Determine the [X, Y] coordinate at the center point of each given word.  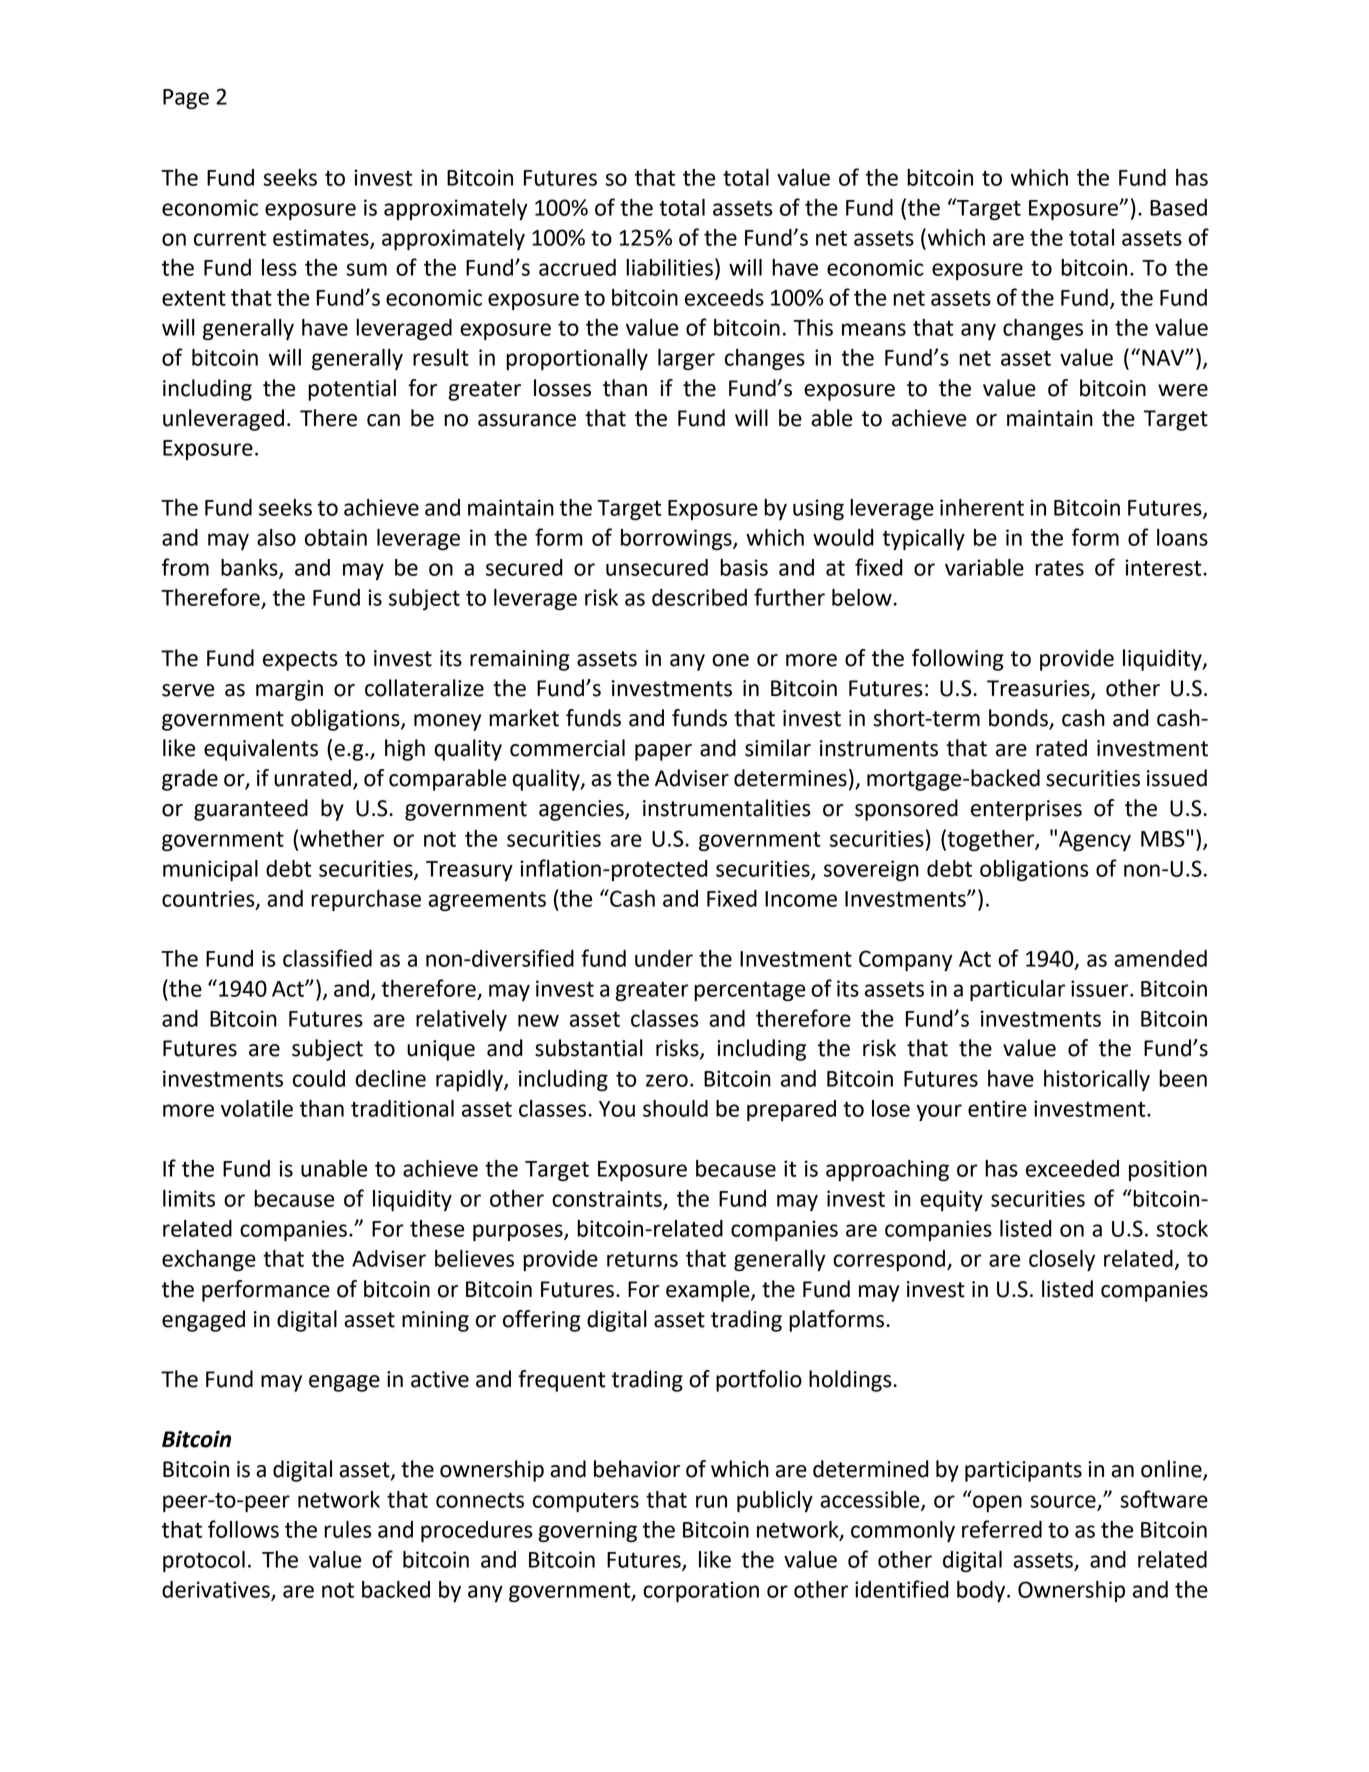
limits [189, 1198]
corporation [701, 1591]
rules [348, 1529]
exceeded [1072, 1168]
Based [1178, 207]
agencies [582, 810]
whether [342, 838]
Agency [1095, 841]
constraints [608, 1199]
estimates [322, 238]
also [276, 537]
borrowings [677, 539]
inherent [982, 507]
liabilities [669, 267]
